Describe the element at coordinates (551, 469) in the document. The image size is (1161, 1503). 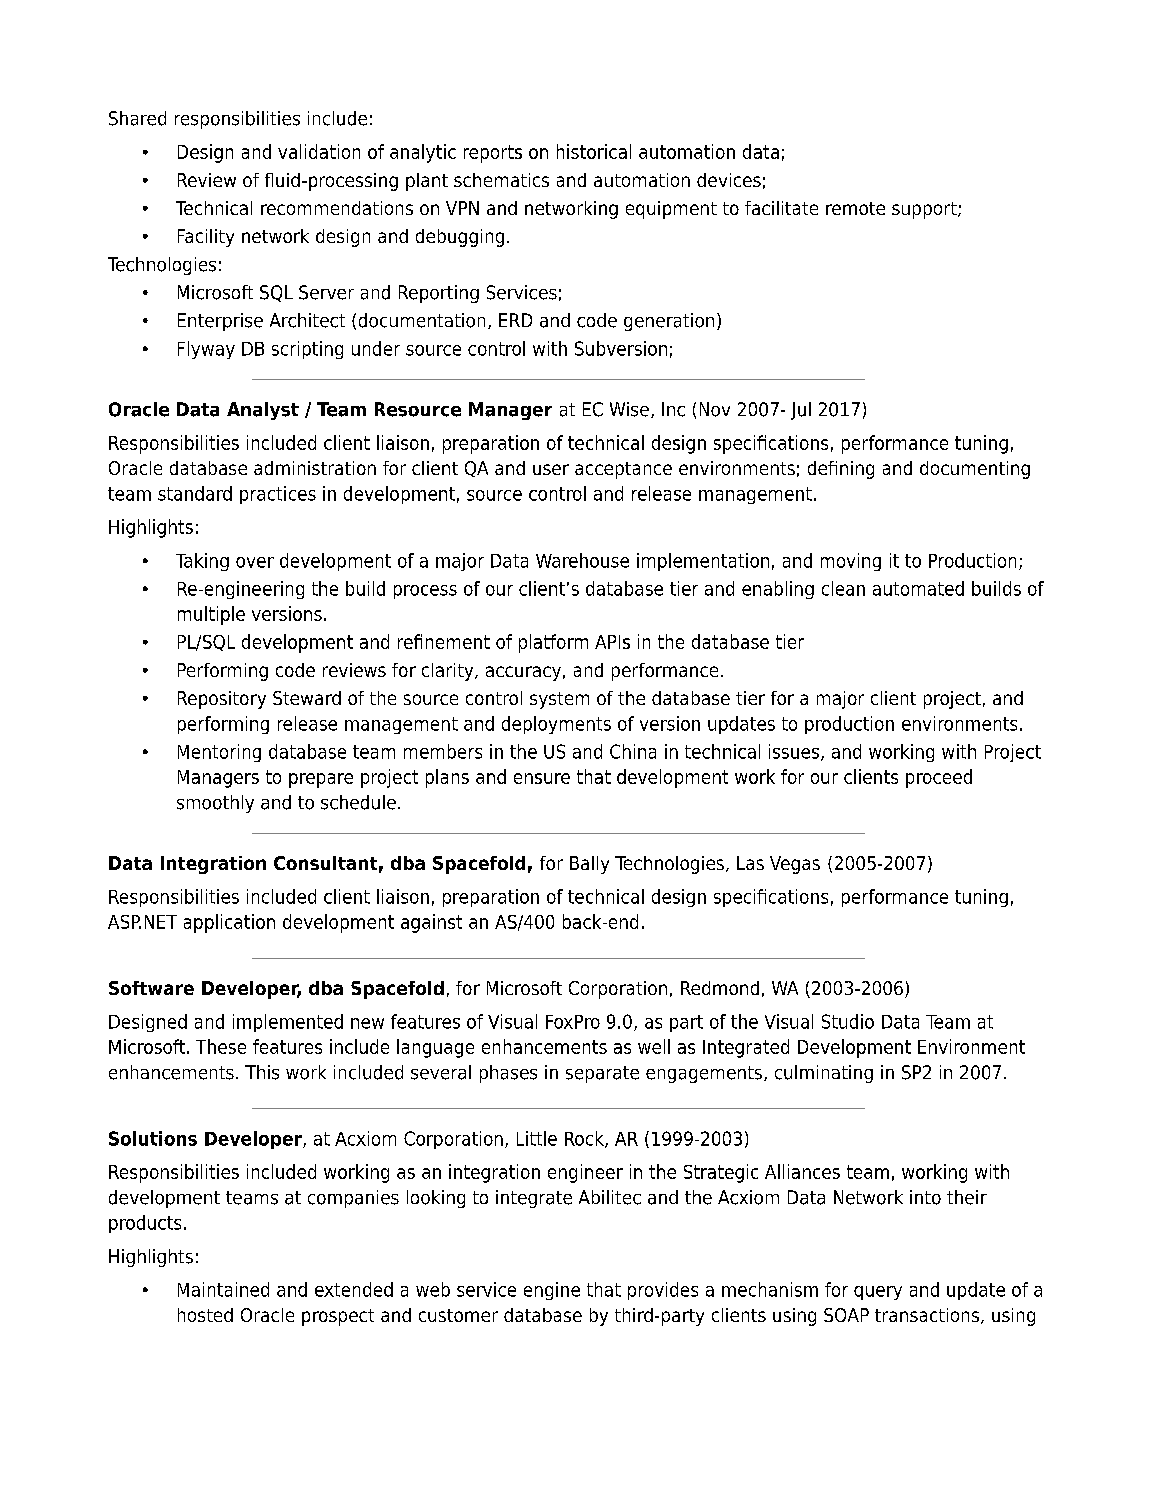
I see `user` at that location.
